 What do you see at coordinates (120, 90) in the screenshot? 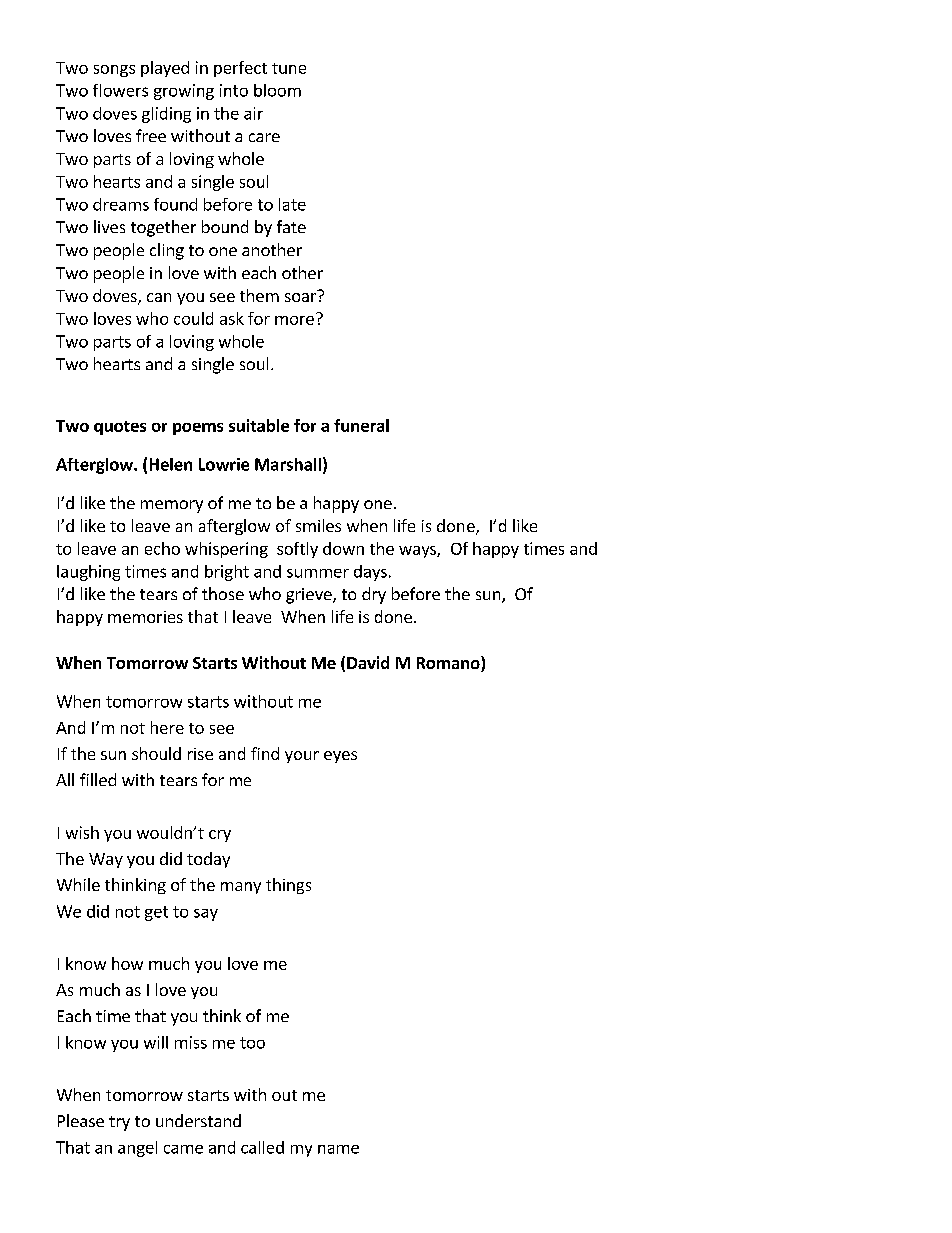
I see `flowers` at bounding box center [120, 90].
